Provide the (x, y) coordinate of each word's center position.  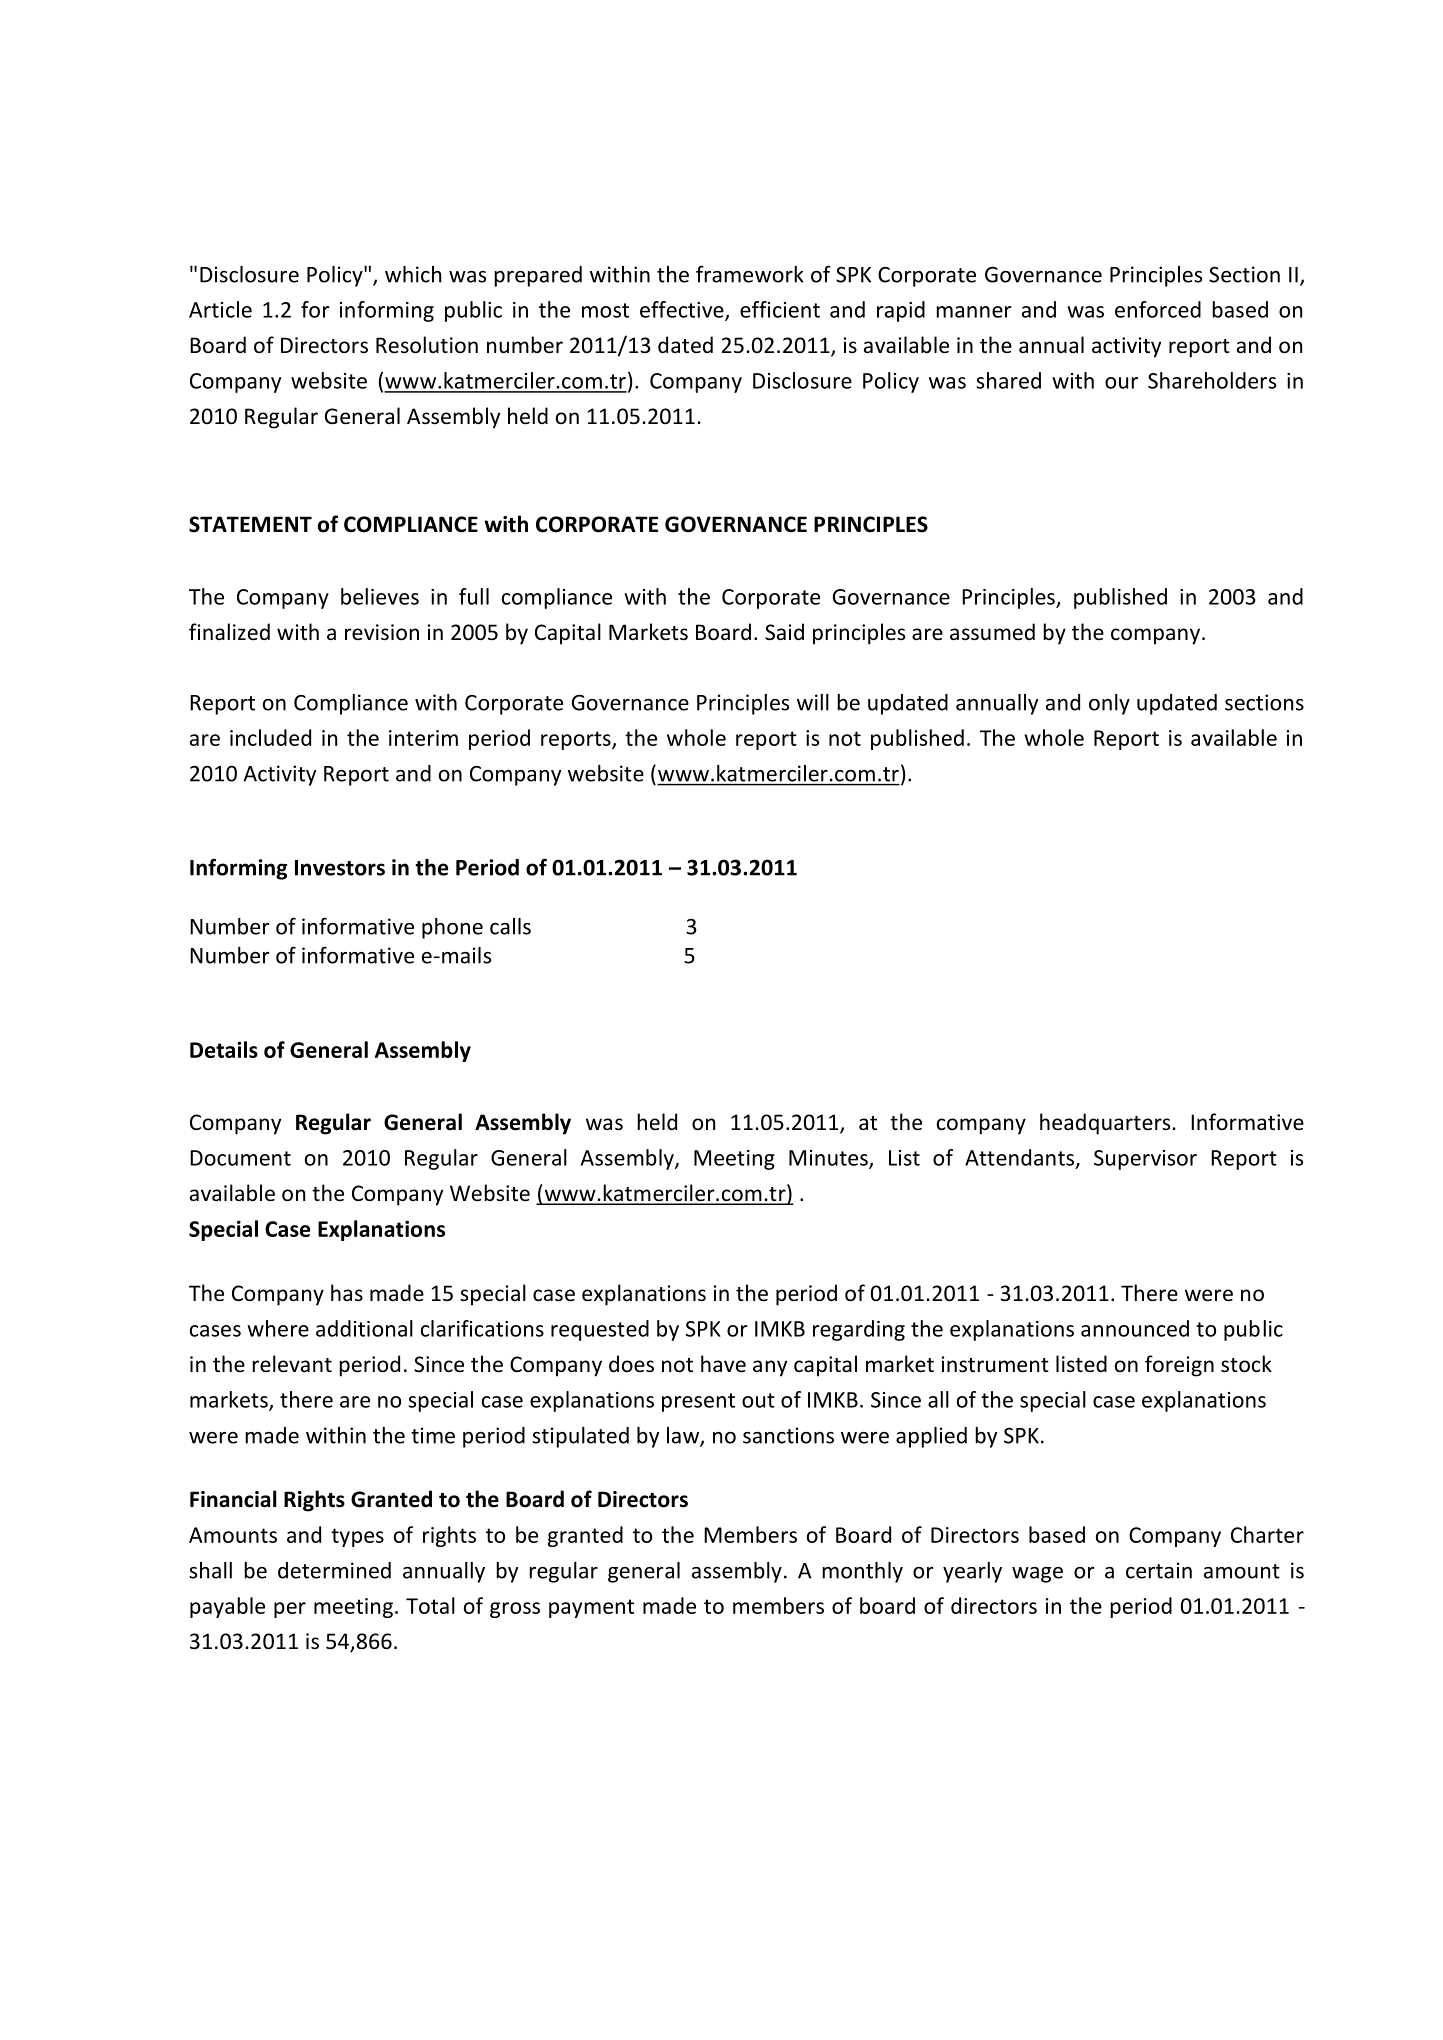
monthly (862, 1572)
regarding (859, 1330)
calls (510, 926)
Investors (340, 868)
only (1109, 704)
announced (1135, 1328)
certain (1159, 1570)
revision (382, 632)
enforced (1158, 309)
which (413, 274)
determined (334, 1570)
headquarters (1105, 1124)
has (347, 1292)
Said (784, 632)
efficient (780, 309)
